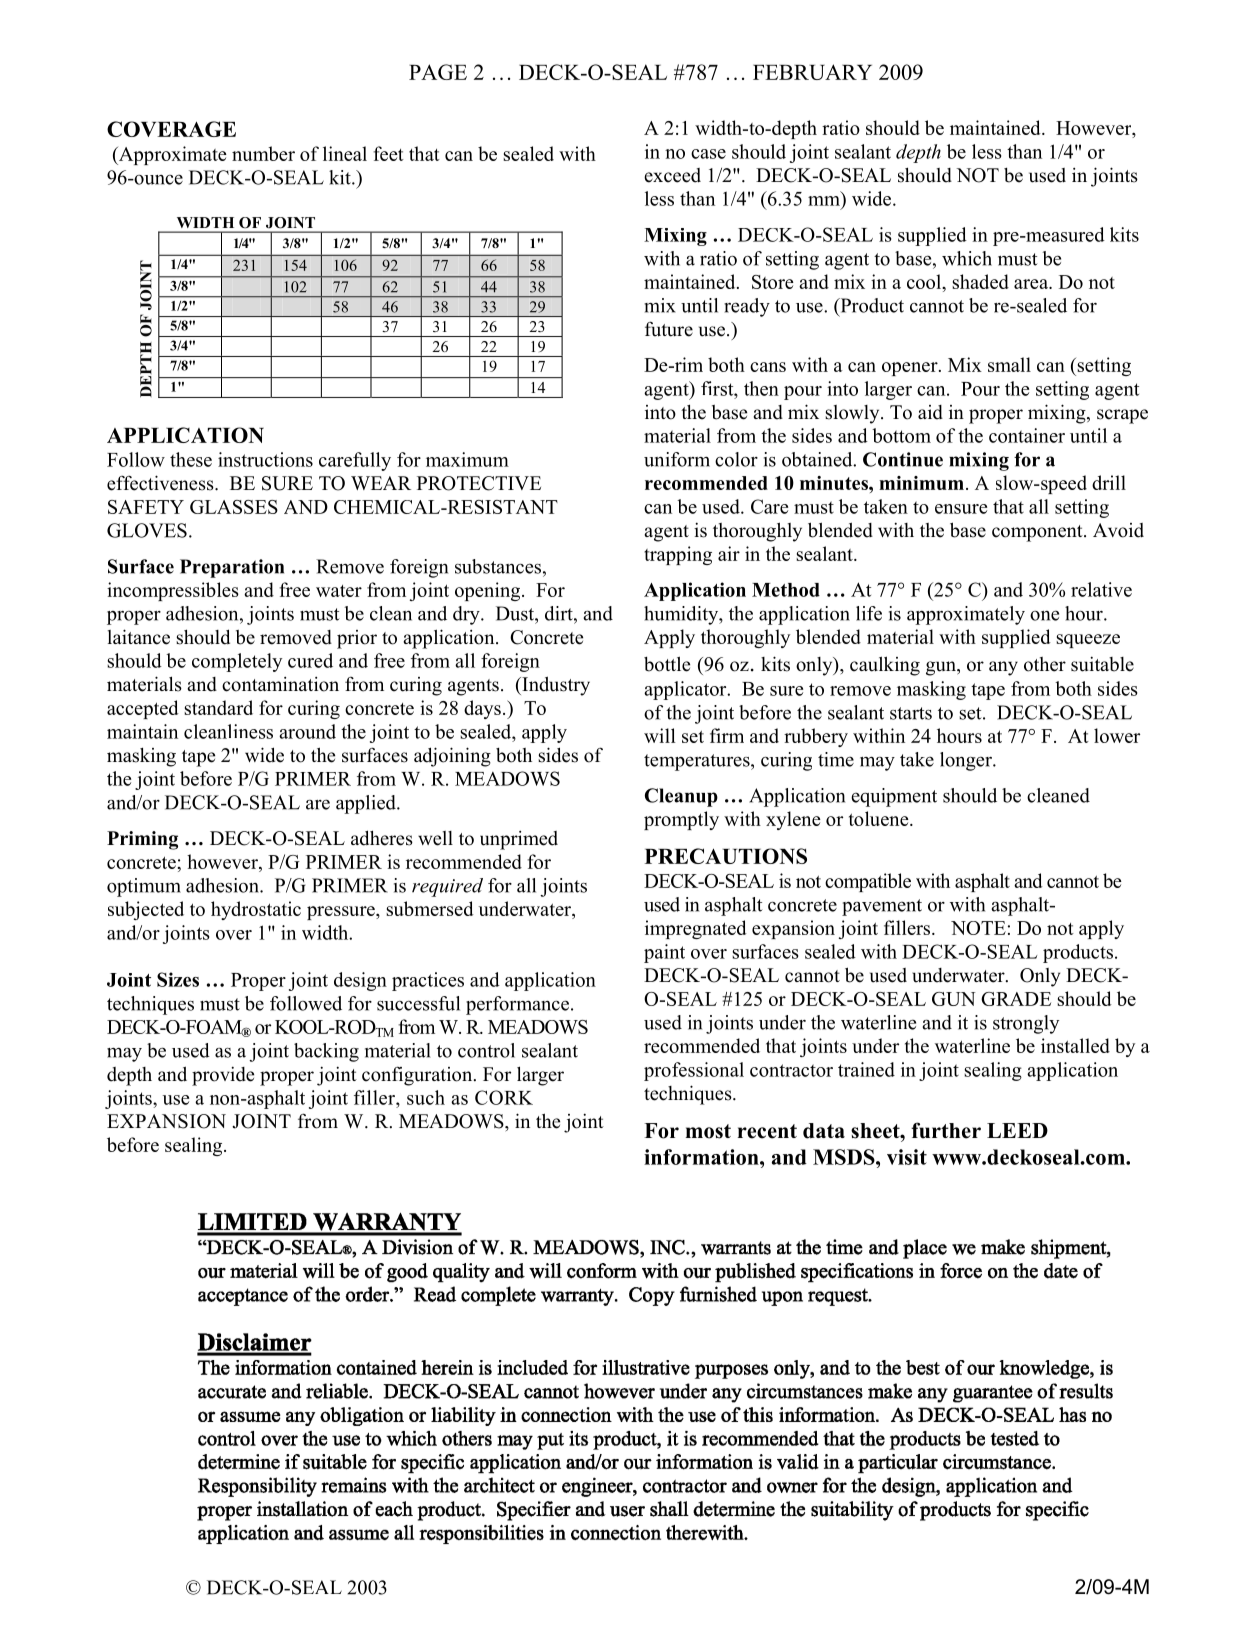  I want to click on number, so click(263, 153).
